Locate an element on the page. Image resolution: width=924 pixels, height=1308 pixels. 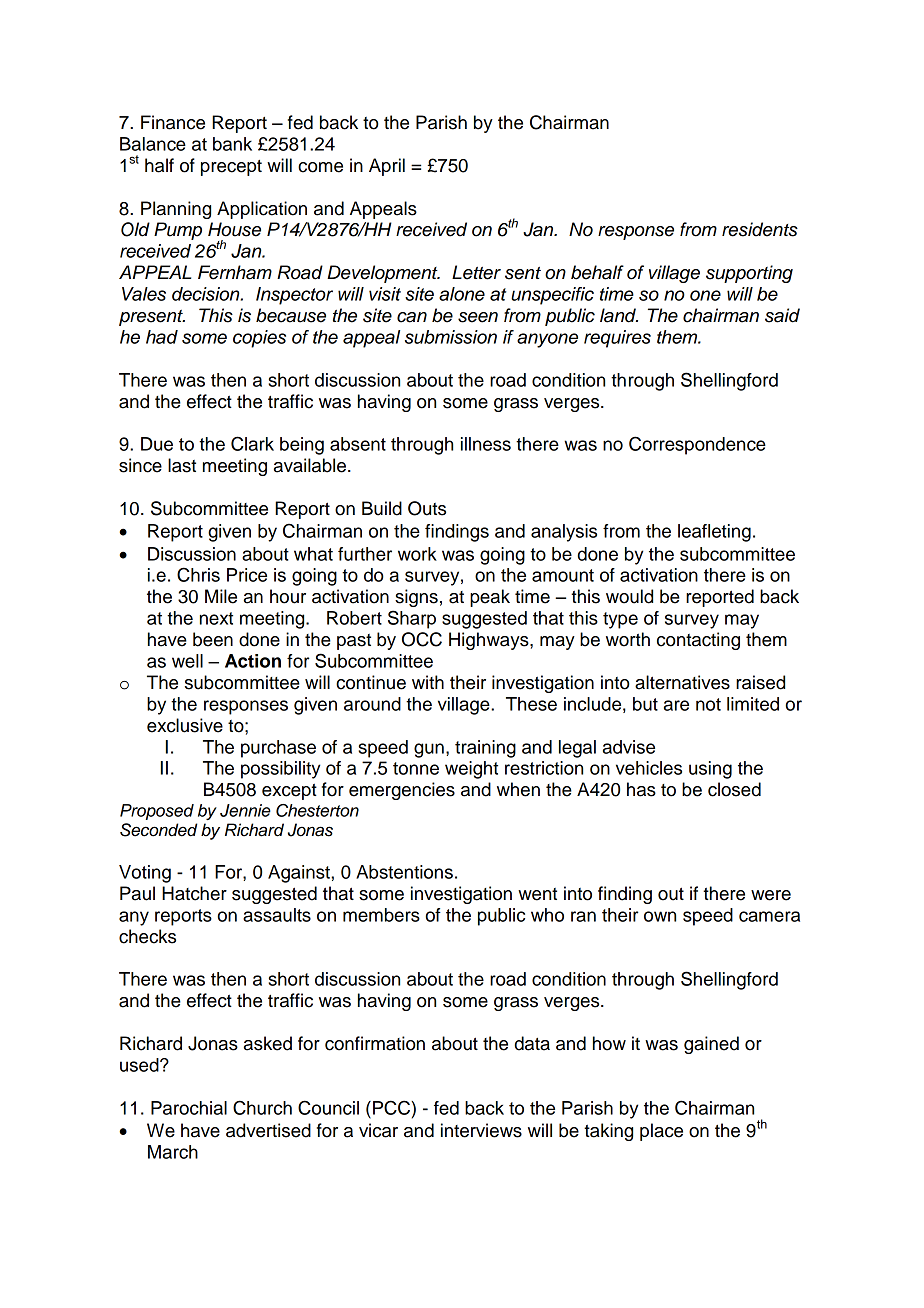
Parochial is located at coordinates (189, 1108).
